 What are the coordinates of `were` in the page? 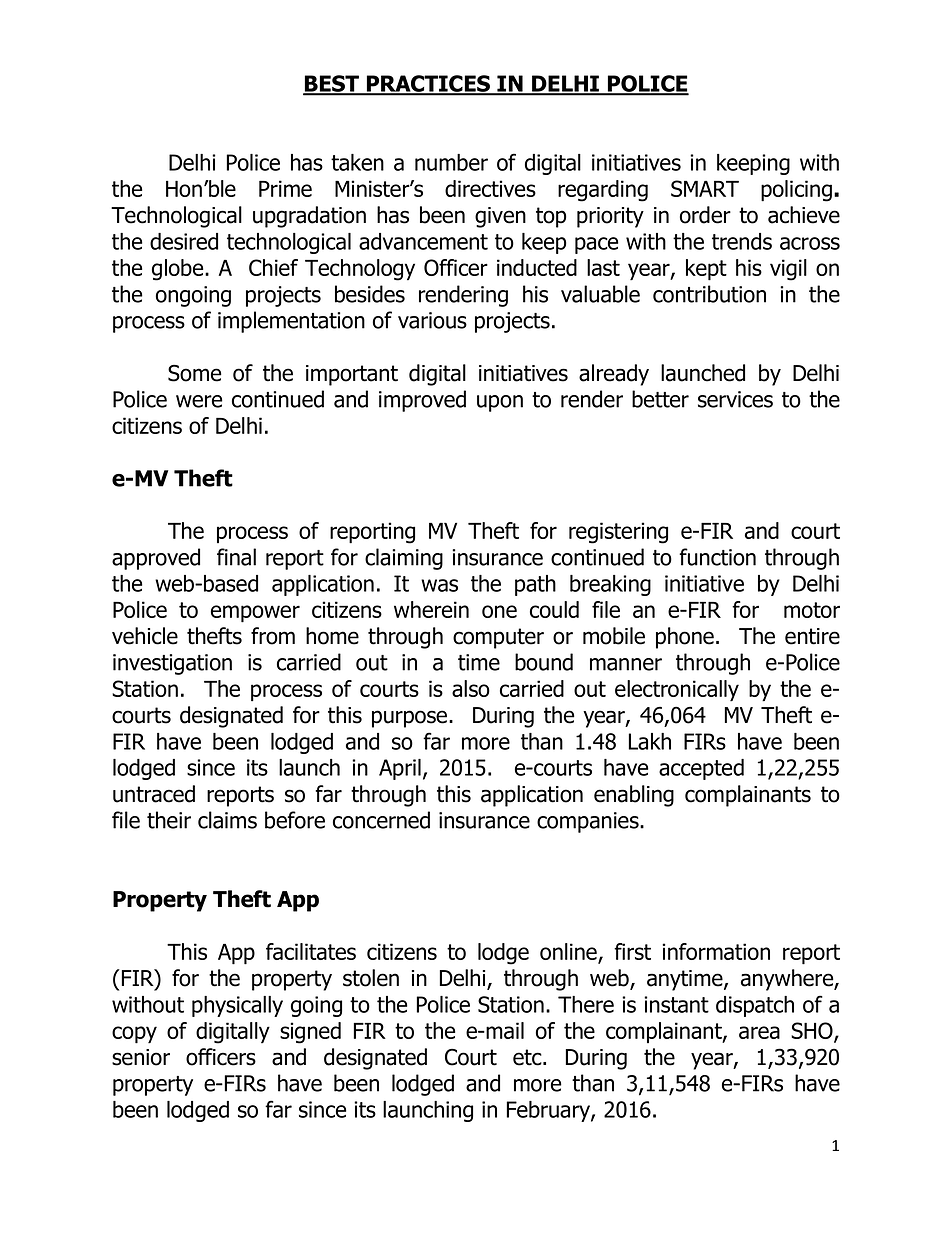 It's located at (199, 401).
